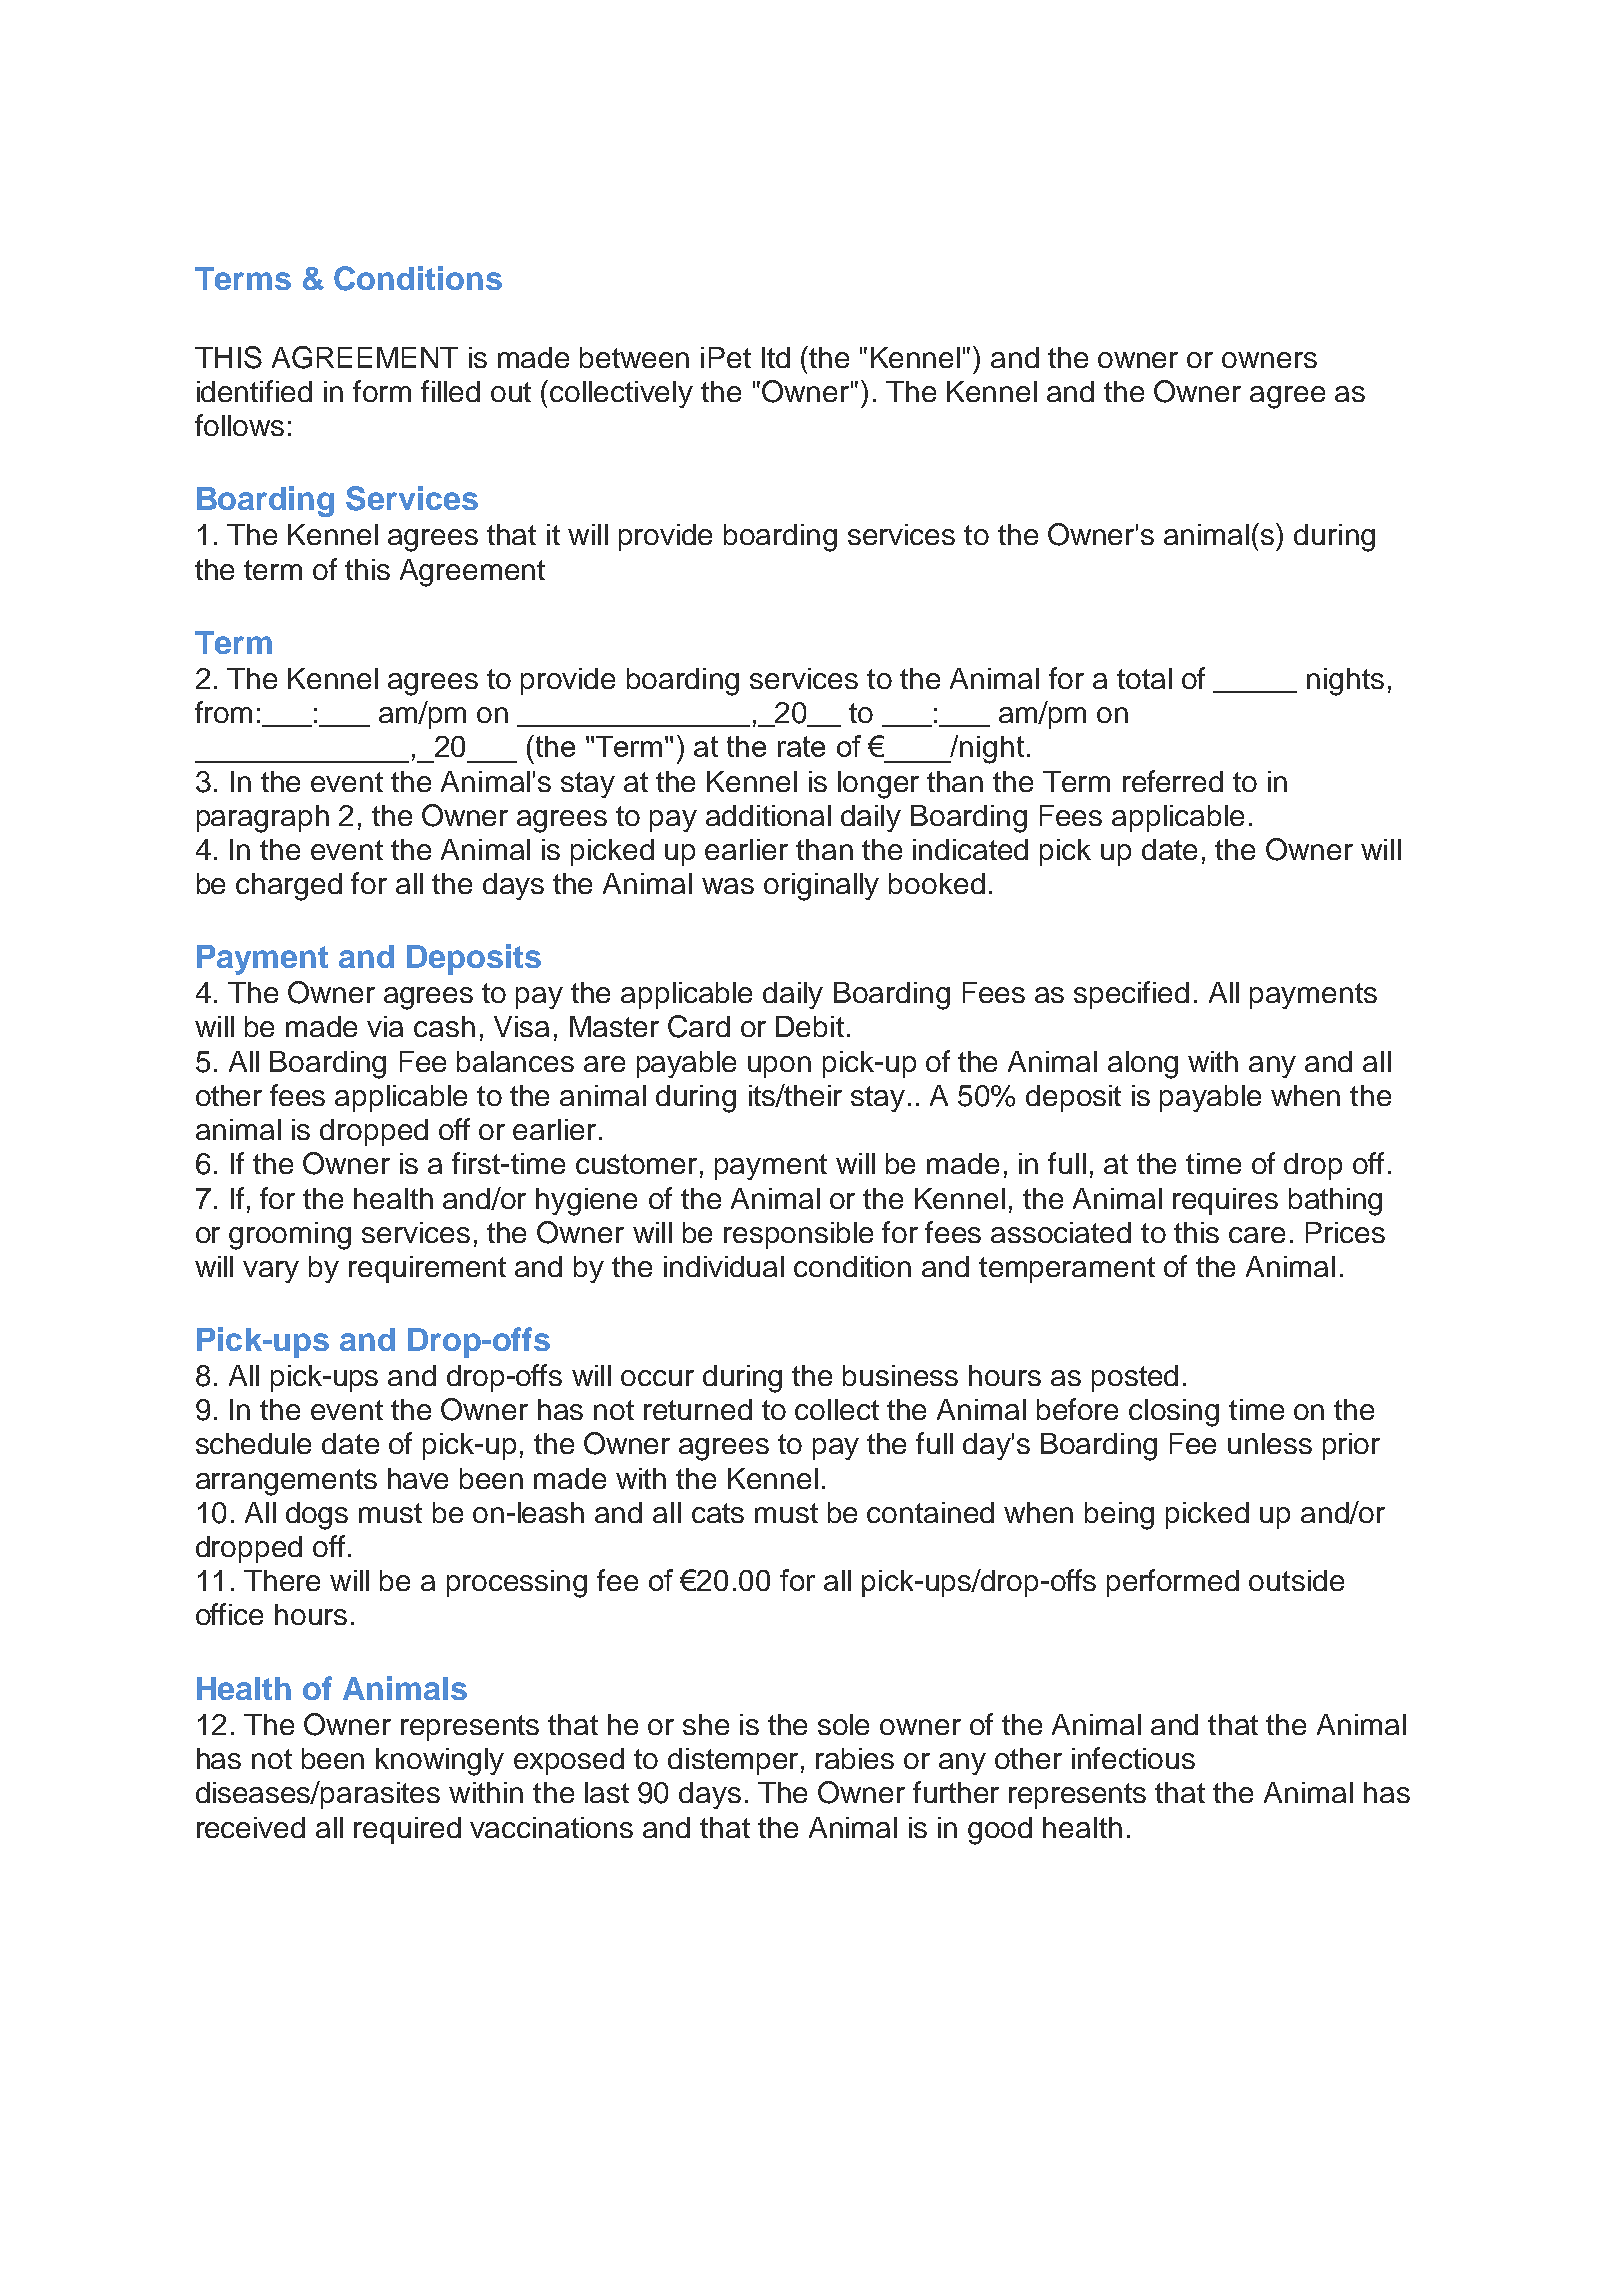 The image size is (1609, 2275). I want to click on total, so click(1144, 678).
